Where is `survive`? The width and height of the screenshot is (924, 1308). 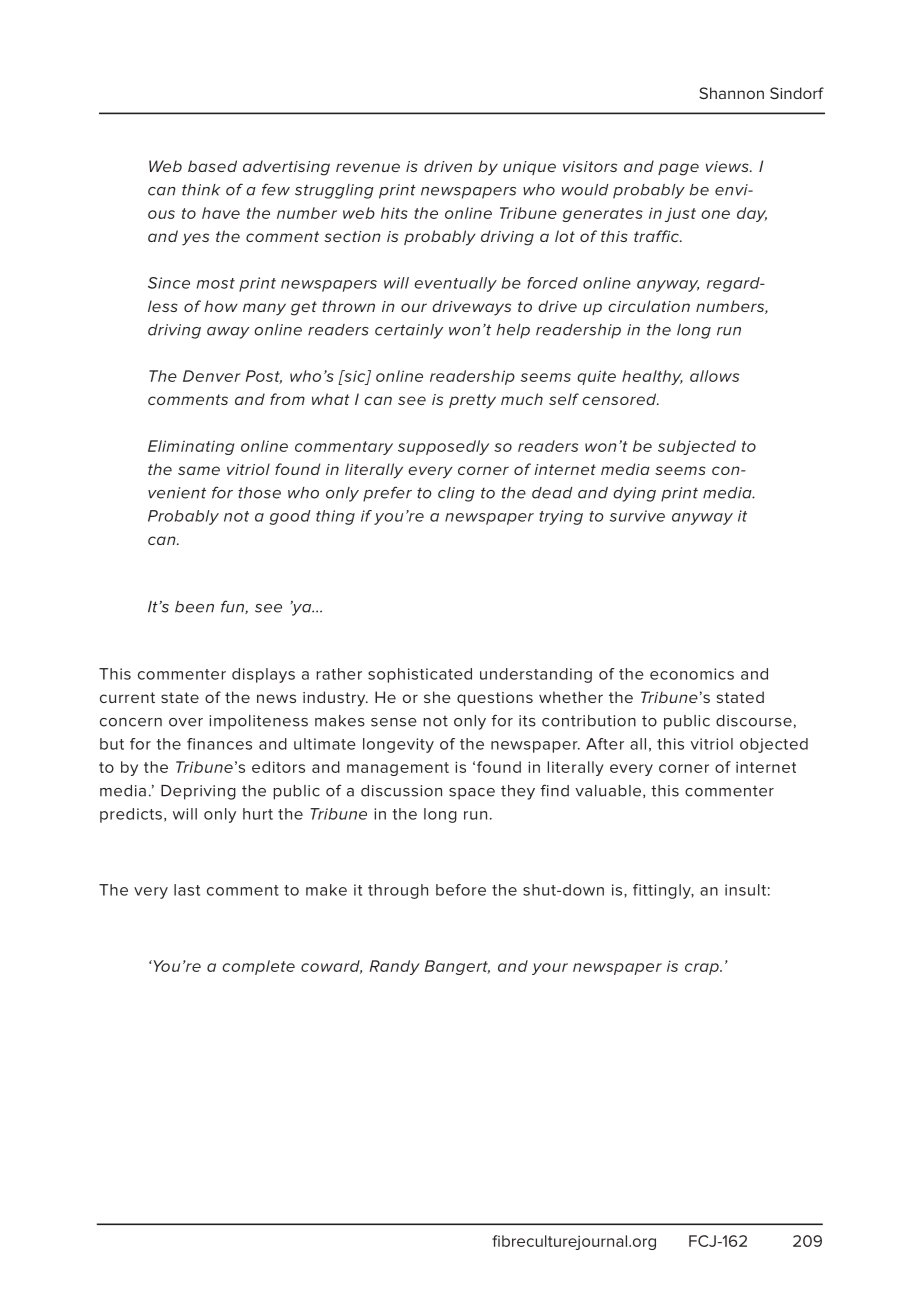
survive is located at coordinates (637, 516).
